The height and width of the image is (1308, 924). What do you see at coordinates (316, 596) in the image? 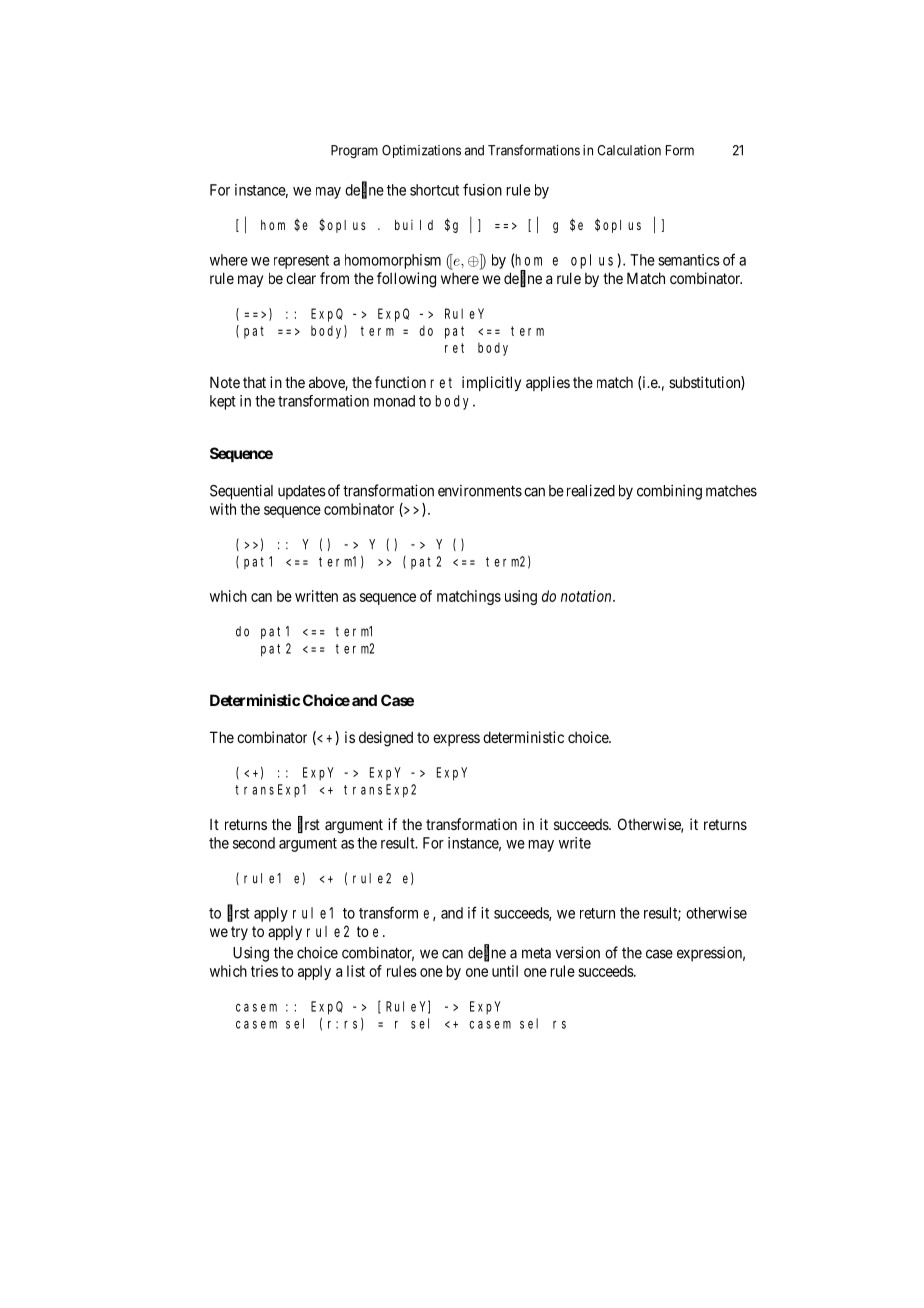
I see `written` at bounding box center [316, 596].
